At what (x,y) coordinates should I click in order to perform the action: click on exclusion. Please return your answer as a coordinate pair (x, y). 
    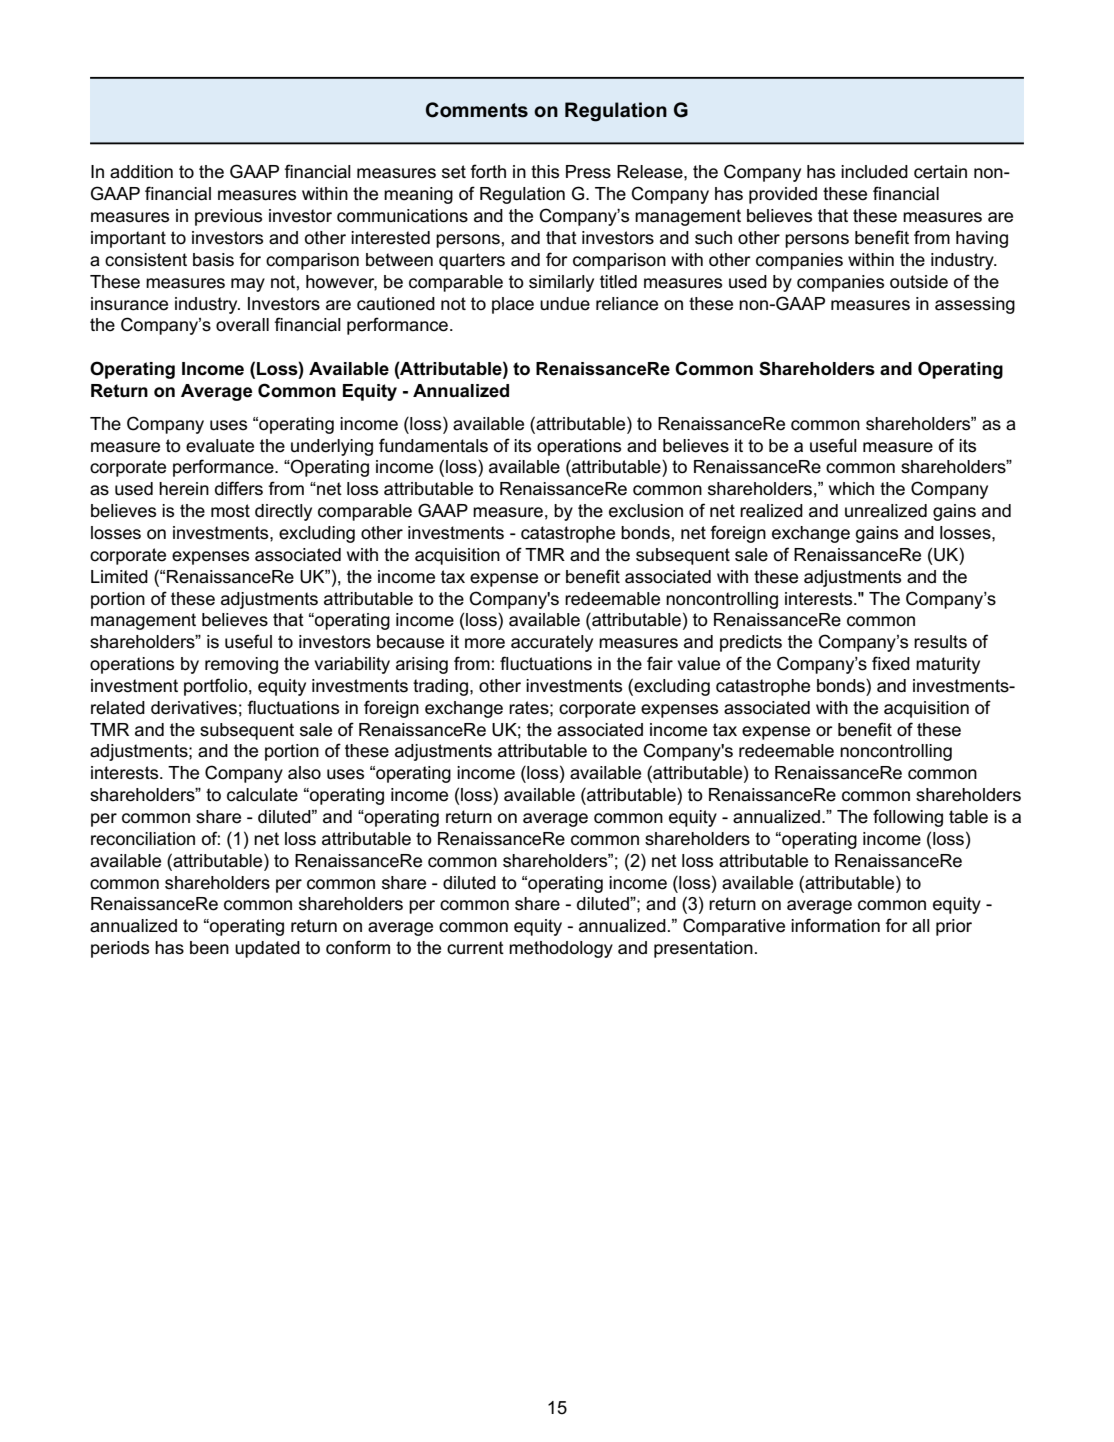
    Looking at the image, I should click on (646, 511).
